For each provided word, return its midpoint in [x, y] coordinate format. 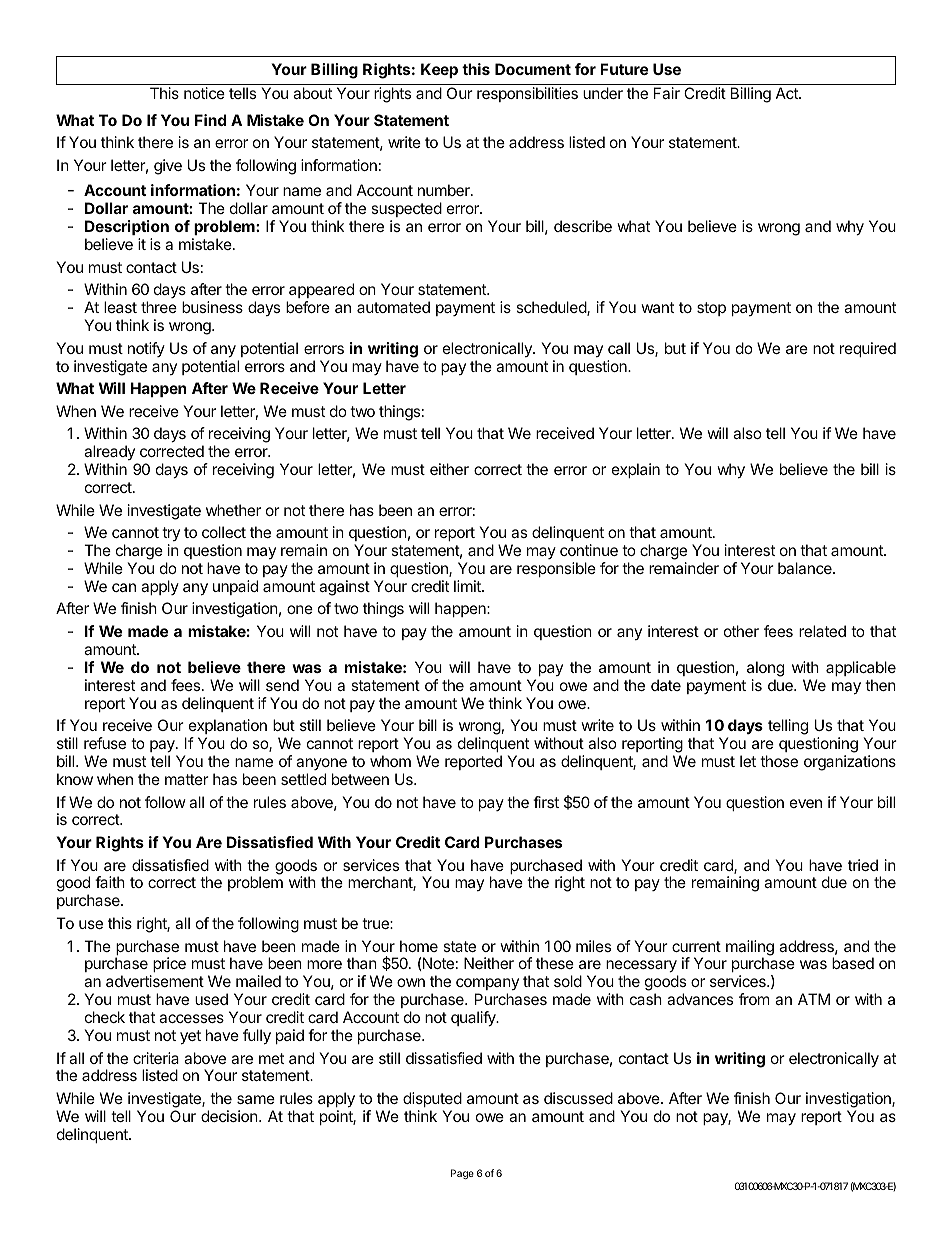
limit [468, 586]
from [754, 999]
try [171, 534]
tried [863, 865]
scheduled [552, 308]
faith [110, 882]
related [822, 631]
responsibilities [527, 94]
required [868, 349]
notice [204, 93]
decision [229, 1116]
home [419, 946]
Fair [667, 93]
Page [462, 1174]
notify [146, 349]
